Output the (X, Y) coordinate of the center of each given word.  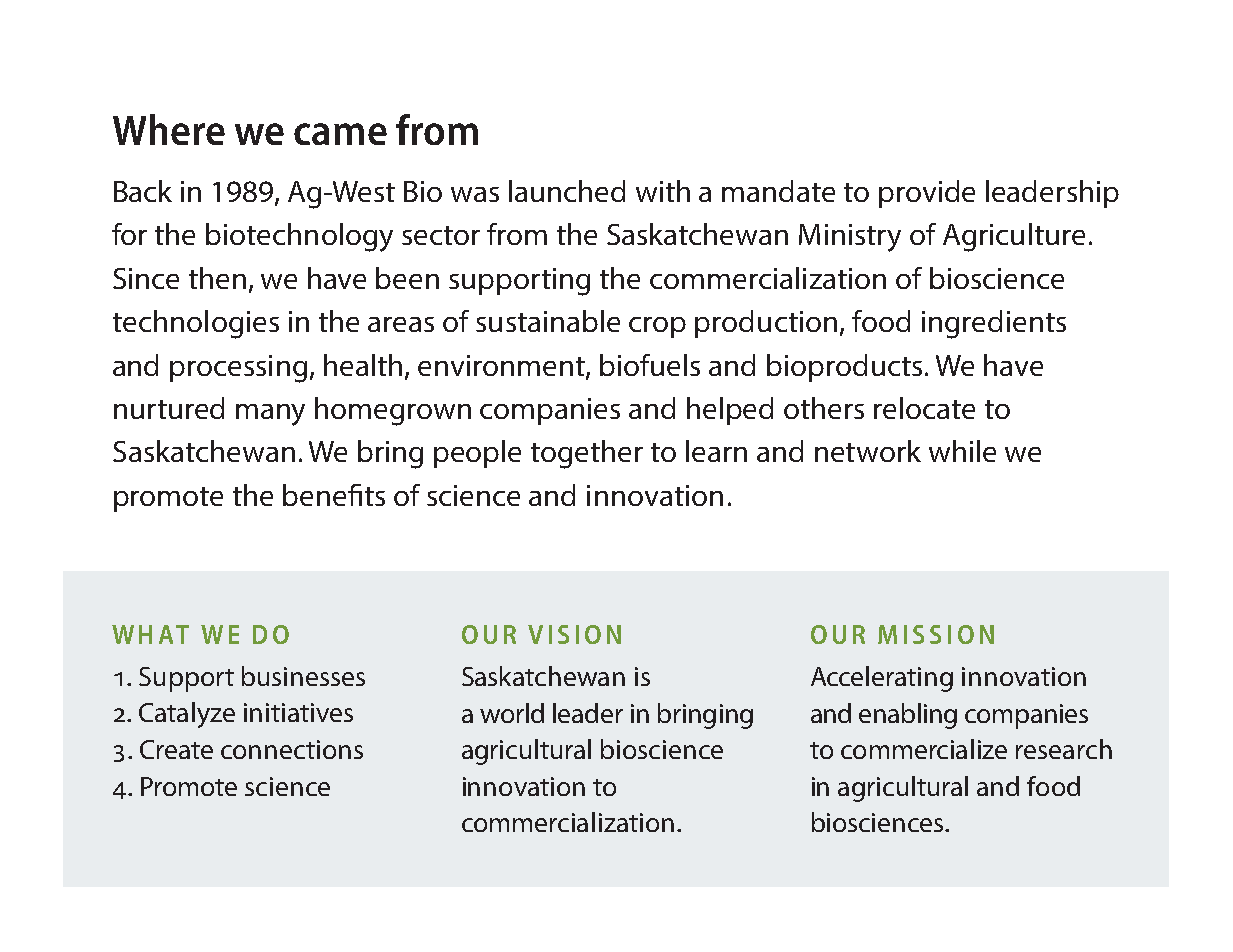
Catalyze (187, 715)
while (962, 451)
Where (169, 129)
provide (927, 194)
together (587, 454)
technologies (196, 324)
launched (567, 191)
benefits (334, 495)
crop (657, 327)
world (512, 713)
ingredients (994, 324)
